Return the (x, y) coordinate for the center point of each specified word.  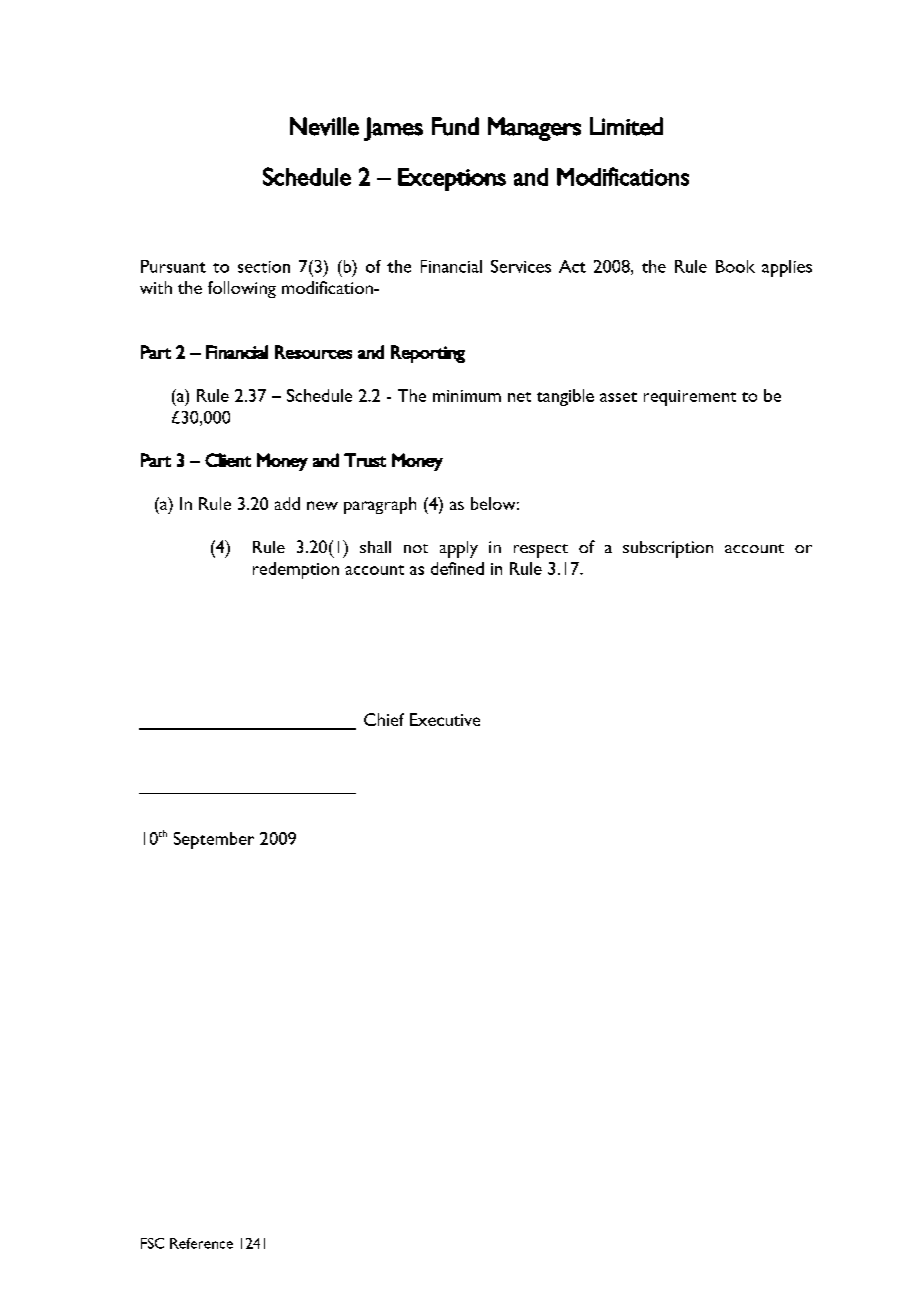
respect (541, 551)
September (214, 840)
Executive (445, 719)
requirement (690, 398)
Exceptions (452, 179)
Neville (324, 126)
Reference (201, 1243)
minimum (467, 396)
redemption (296, 570)
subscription (668, 549)
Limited (626, 126)
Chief (384, 719)
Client (228, 460)
